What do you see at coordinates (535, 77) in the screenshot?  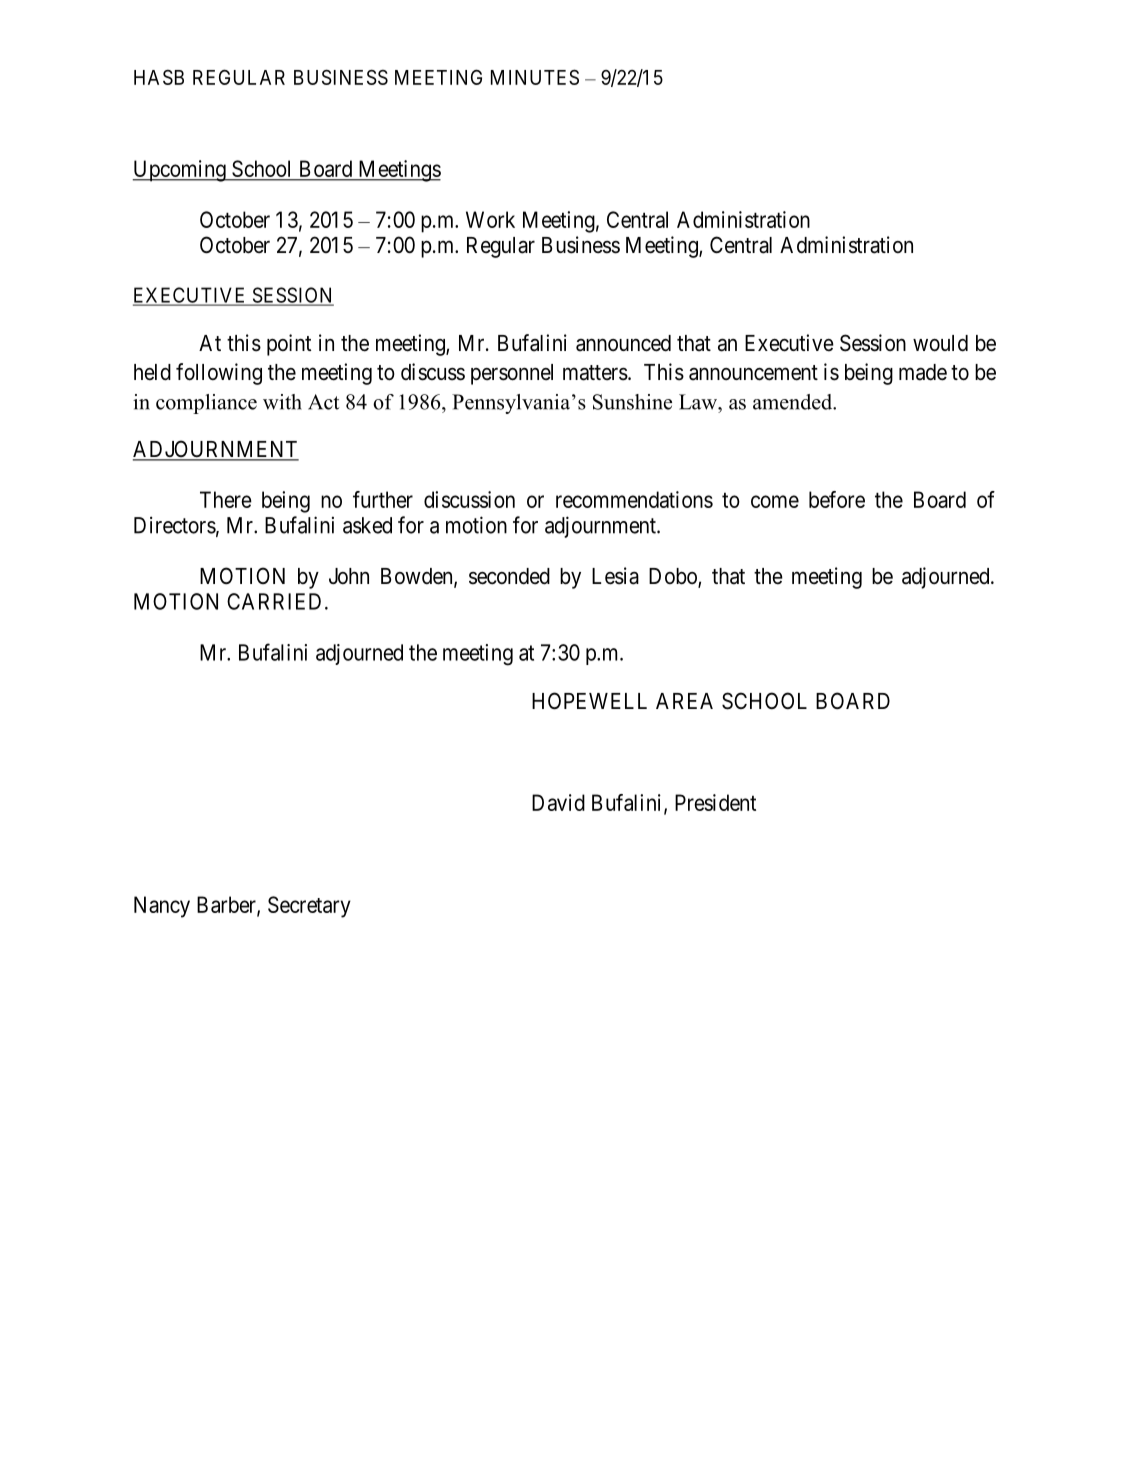 I see `MINUTES` at bounding box center [535, 77].
